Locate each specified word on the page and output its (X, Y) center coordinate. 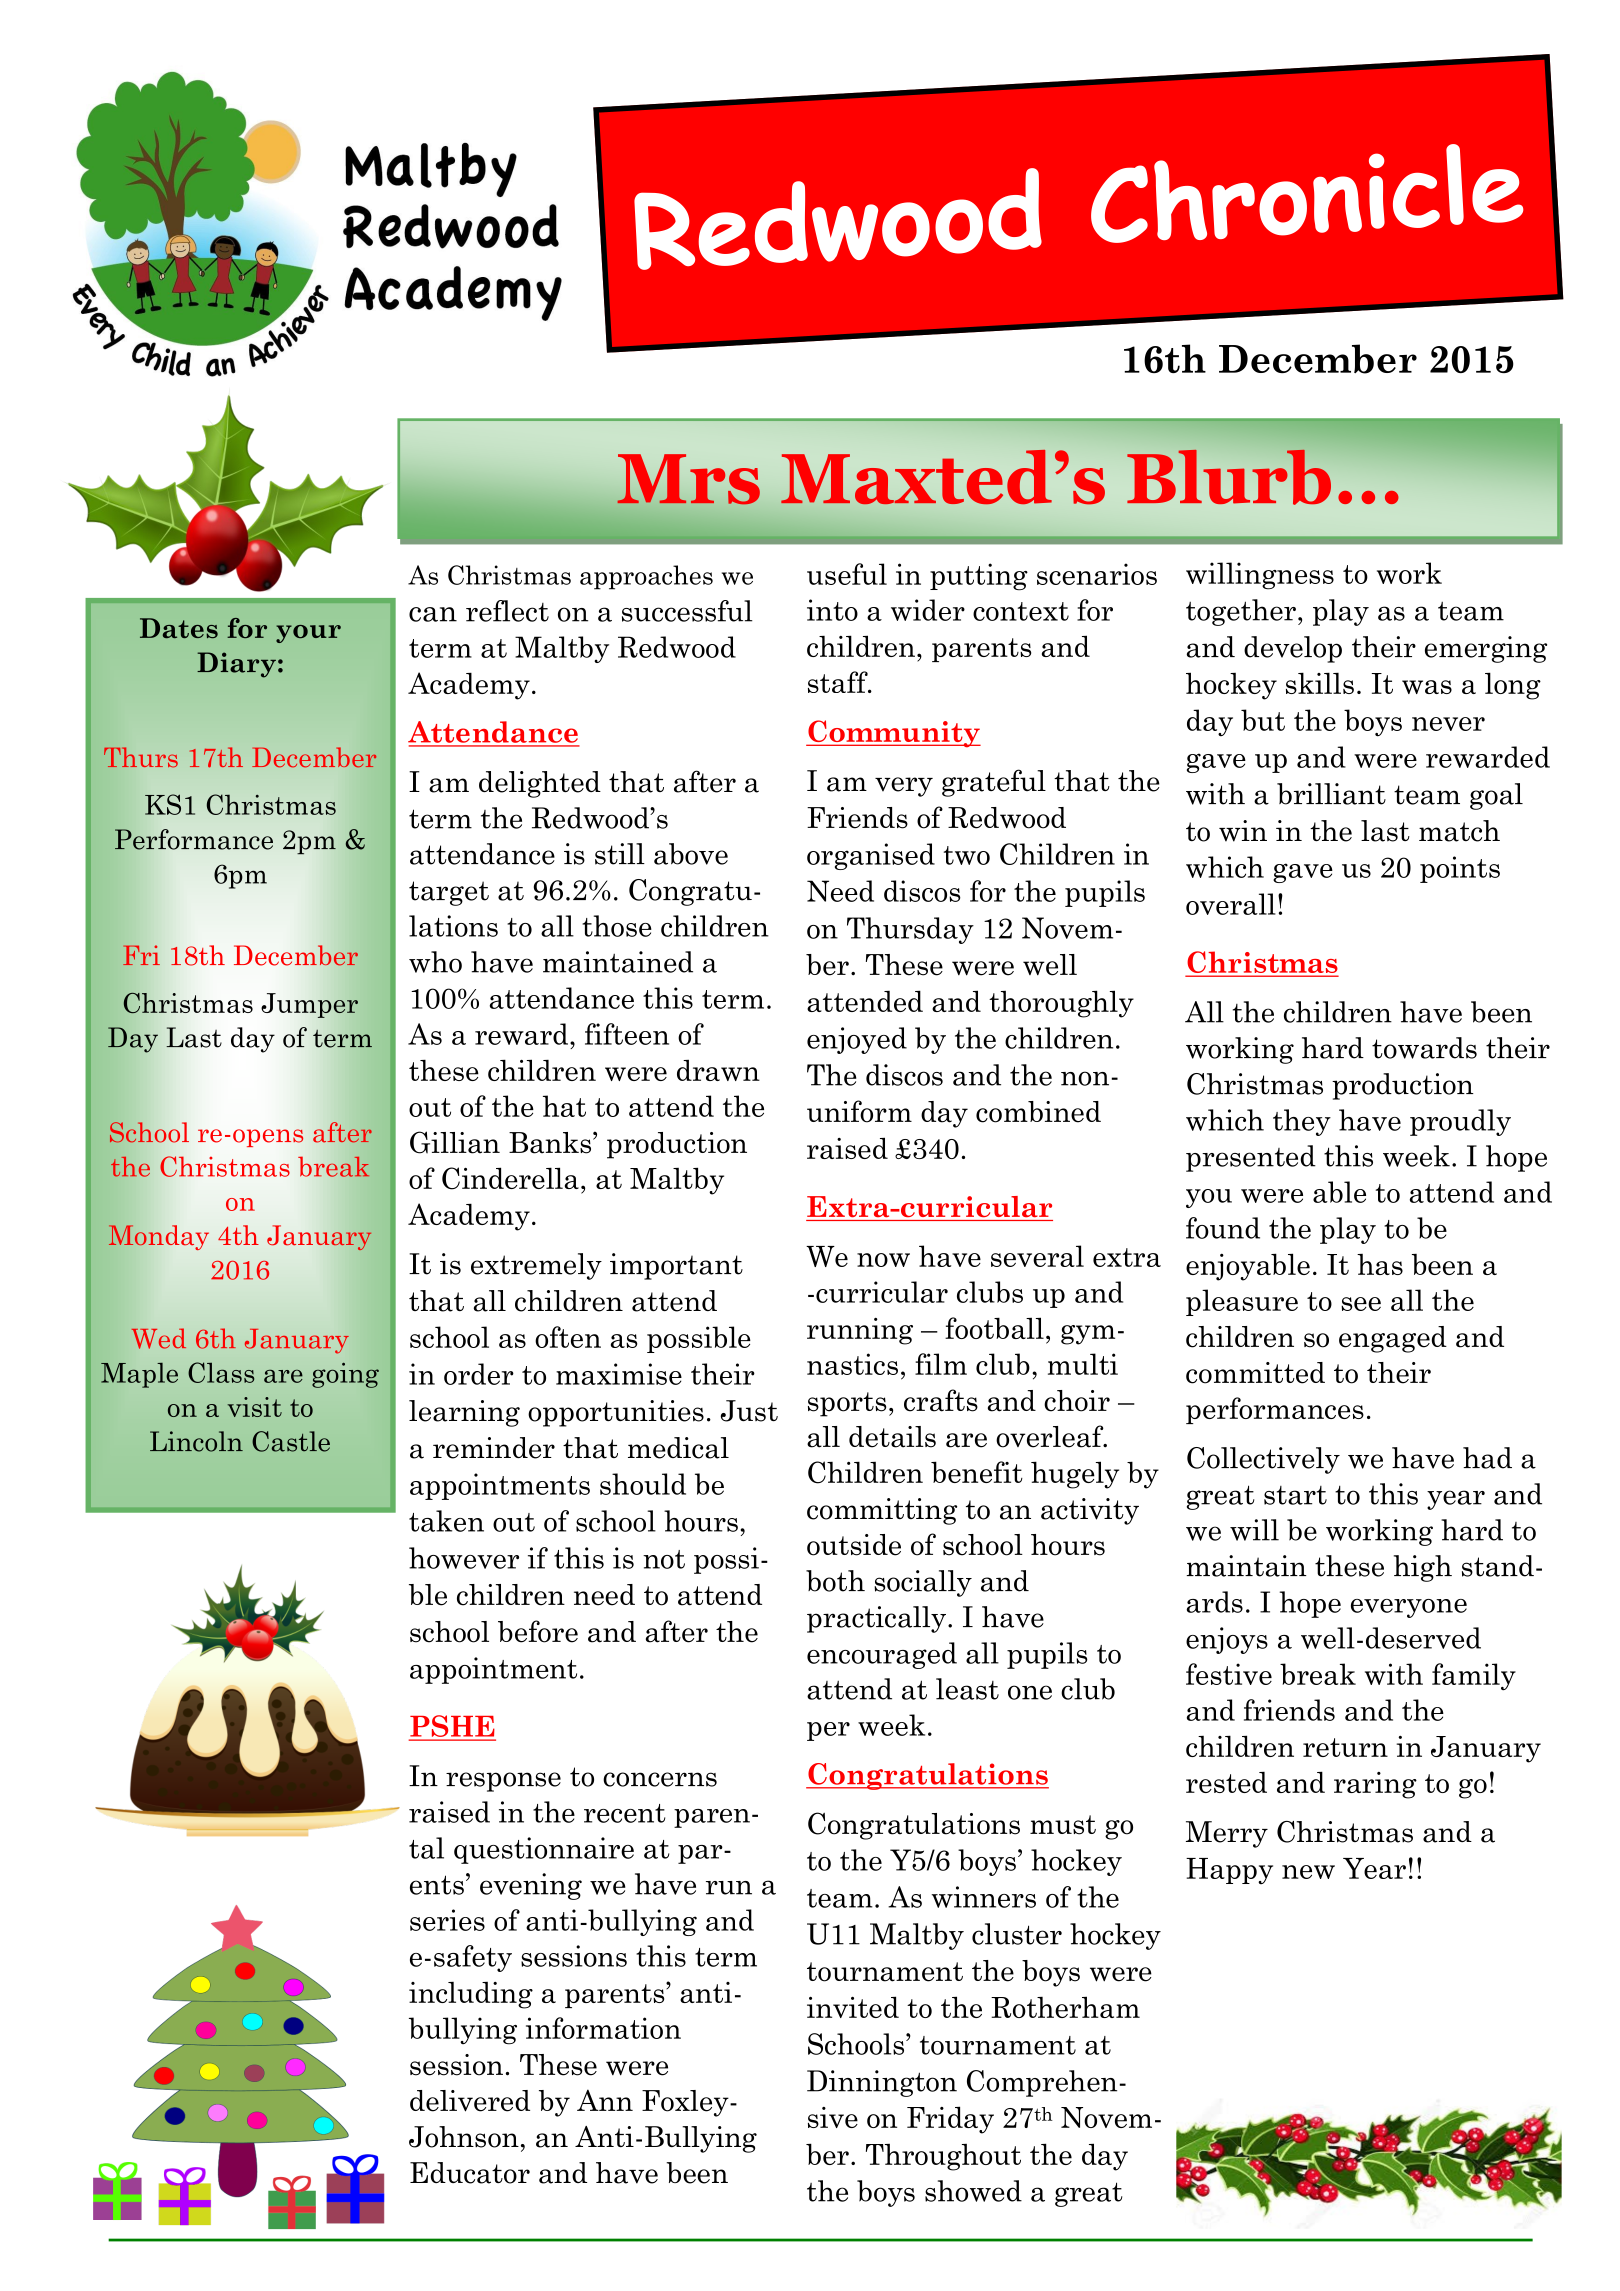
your (308, 634)
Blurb (1229, 477)
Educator (470, 2173)
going (345, 1375)
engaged (1393, 1339)
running (860, 1331)
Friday (950, 2120)
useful (847, 574)
